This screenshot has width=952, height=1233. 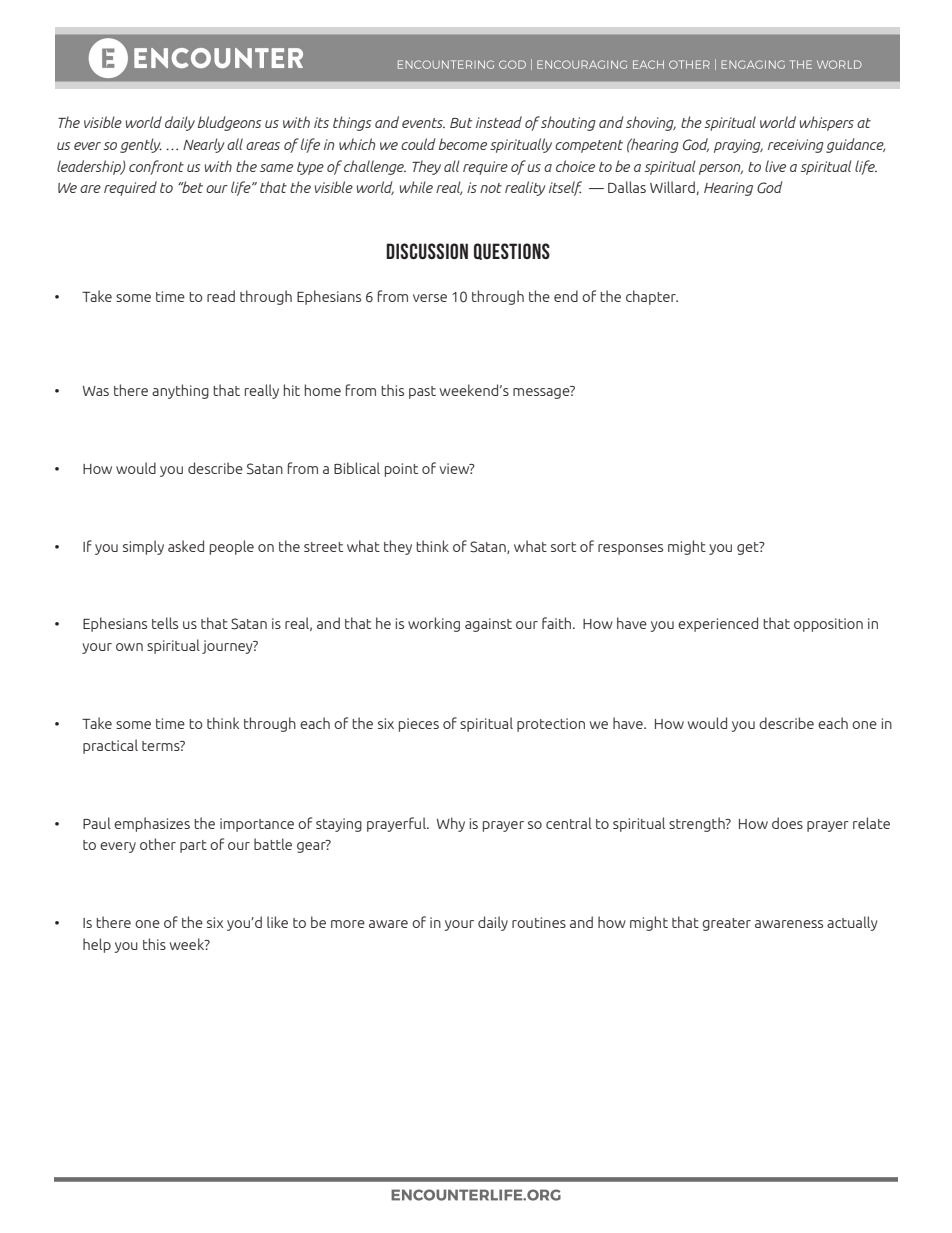 What do you see at coordinates (430, 298) in the screenshot?
I see `verse` at bounding box center [430, 298].
